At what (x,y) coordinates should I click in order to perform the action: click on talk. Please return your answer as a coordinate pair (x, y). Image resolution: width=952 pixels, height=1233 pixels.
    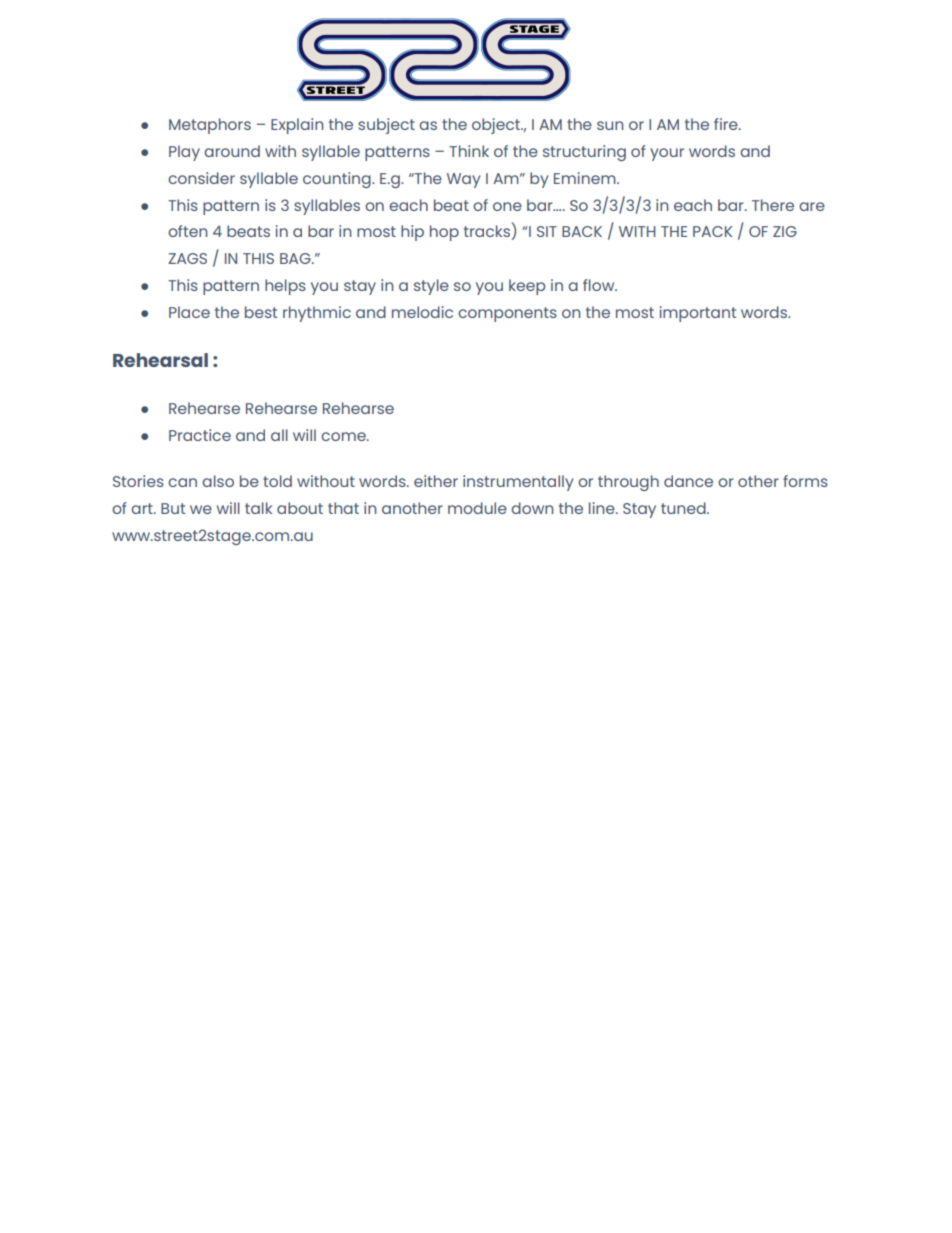
    Looking at the image, I should click on (258, 508).
